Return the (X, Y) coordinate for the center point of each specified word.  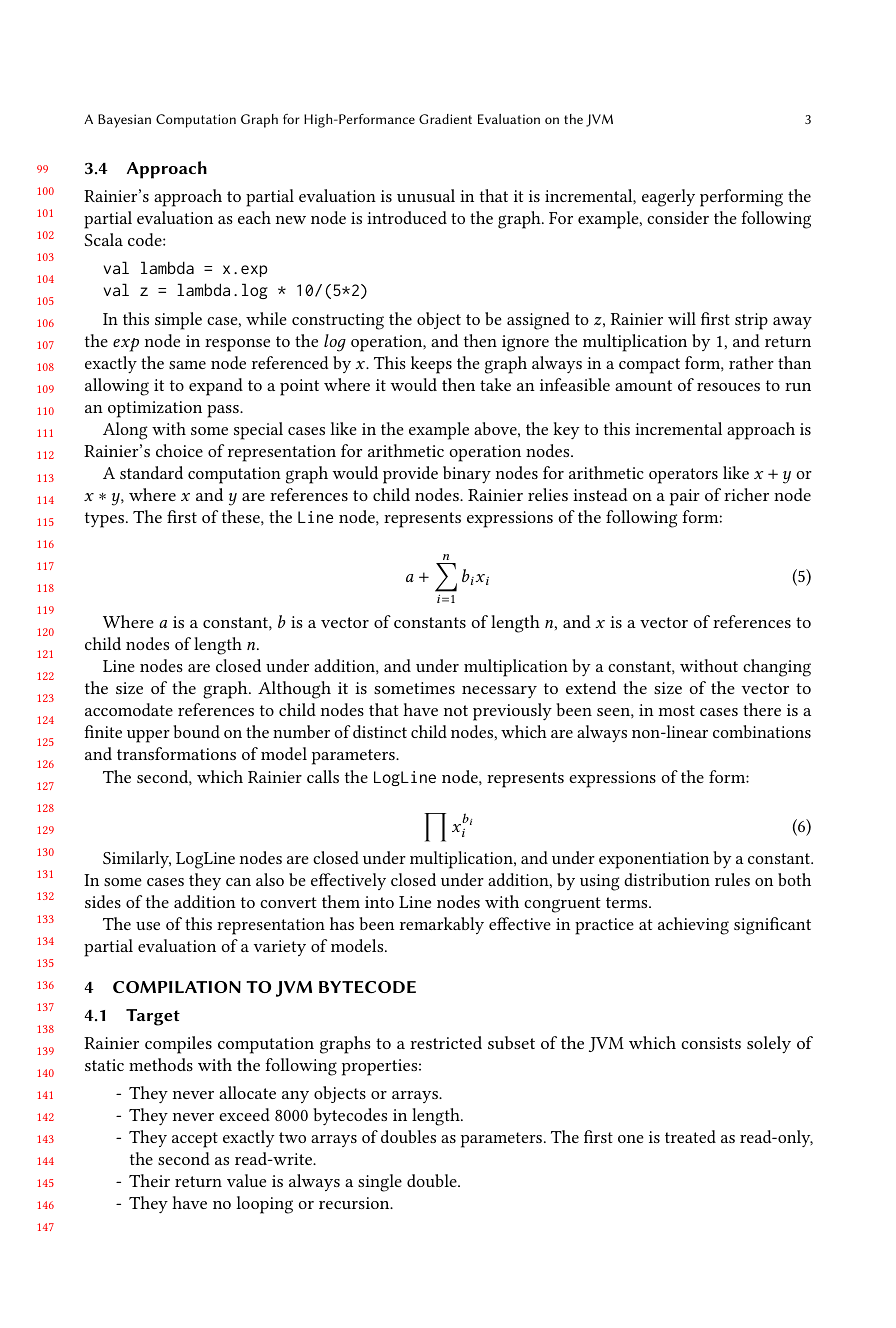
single (380, 1183)
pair (685, 497)
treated (690, 1136)
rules (732, 879)
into (379, 902)
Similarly (137, 859)
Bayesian (124, 121)
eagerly (668, 198)
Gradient (445, 119)
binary (467, 474)
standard (151, 472)
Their (149, 1180)
